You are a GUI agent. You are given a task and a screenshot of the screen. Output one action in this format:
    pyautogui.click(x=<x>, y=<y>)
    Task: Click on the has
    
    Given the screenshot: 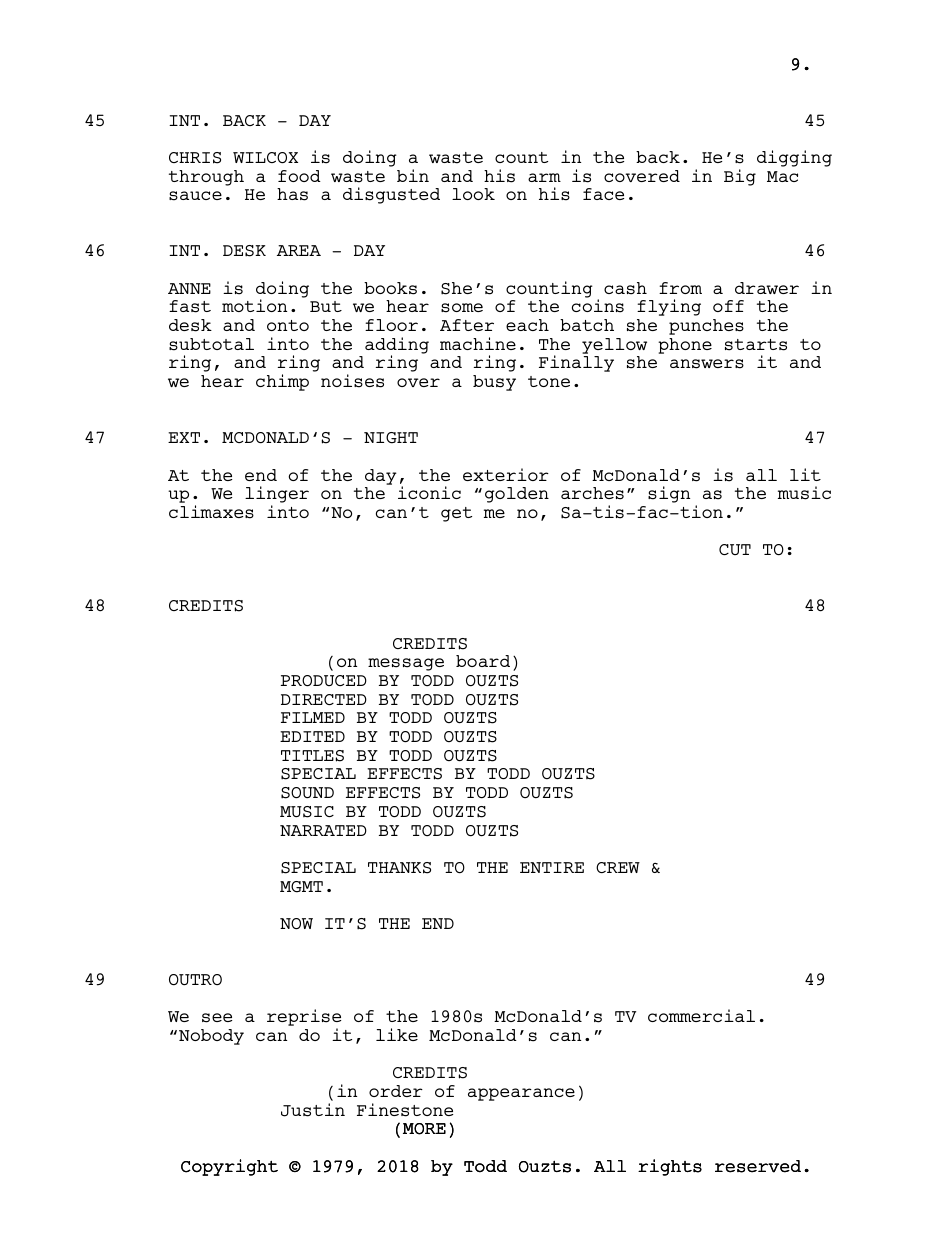 What is the action you would take?
    pyautogui.click(x=292, y=194)
